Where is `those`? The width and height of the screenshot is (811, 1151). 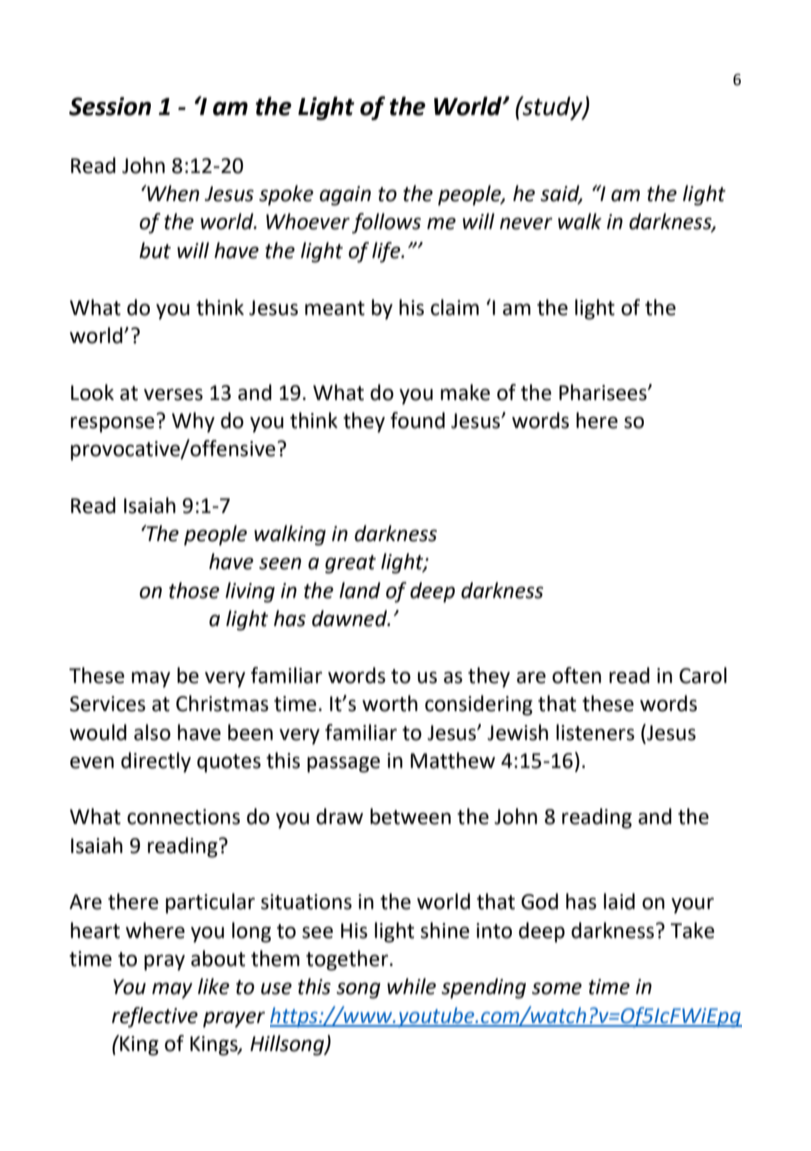 those is located at coordinates (194, 590).
